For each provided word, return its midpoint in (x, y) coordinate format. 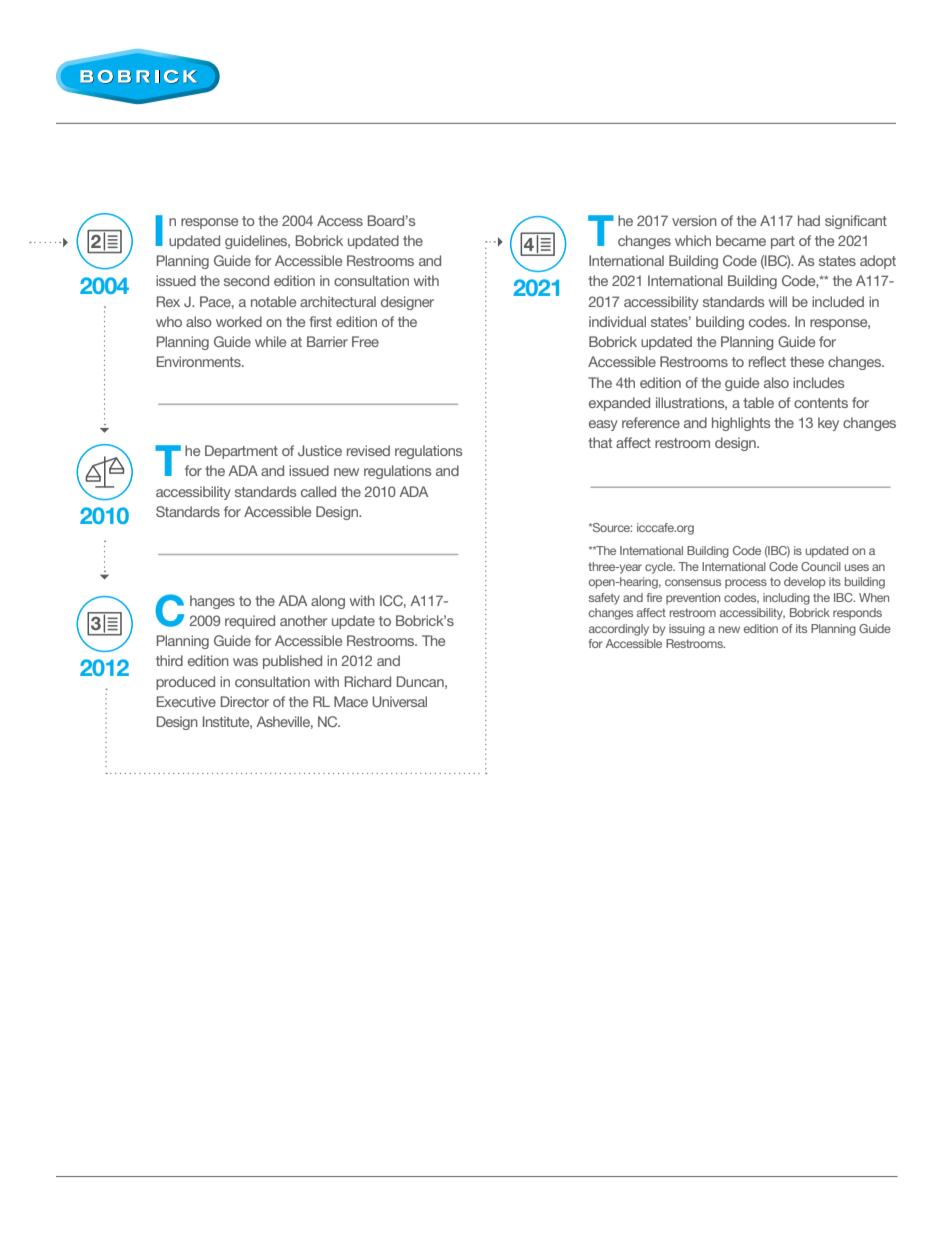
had (809, 220)
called (318, 491)
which (693, 240)
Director (245, 701)
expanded (619, 404)
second (246, 280)
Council (821, 566)
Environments (200, 361)
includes (819, 382)
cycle (660, 568)
